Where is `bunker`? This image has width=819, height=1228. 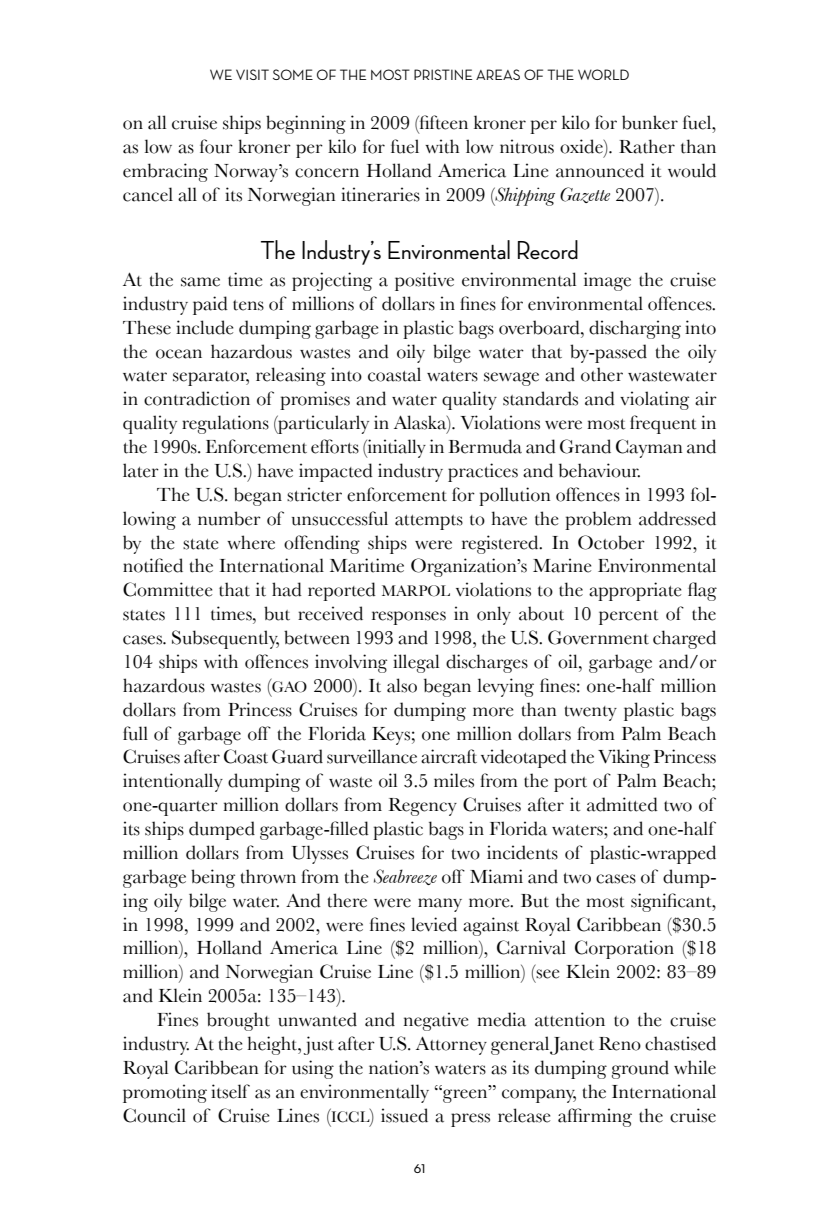 bunker is located at coordinates (650, 122).
